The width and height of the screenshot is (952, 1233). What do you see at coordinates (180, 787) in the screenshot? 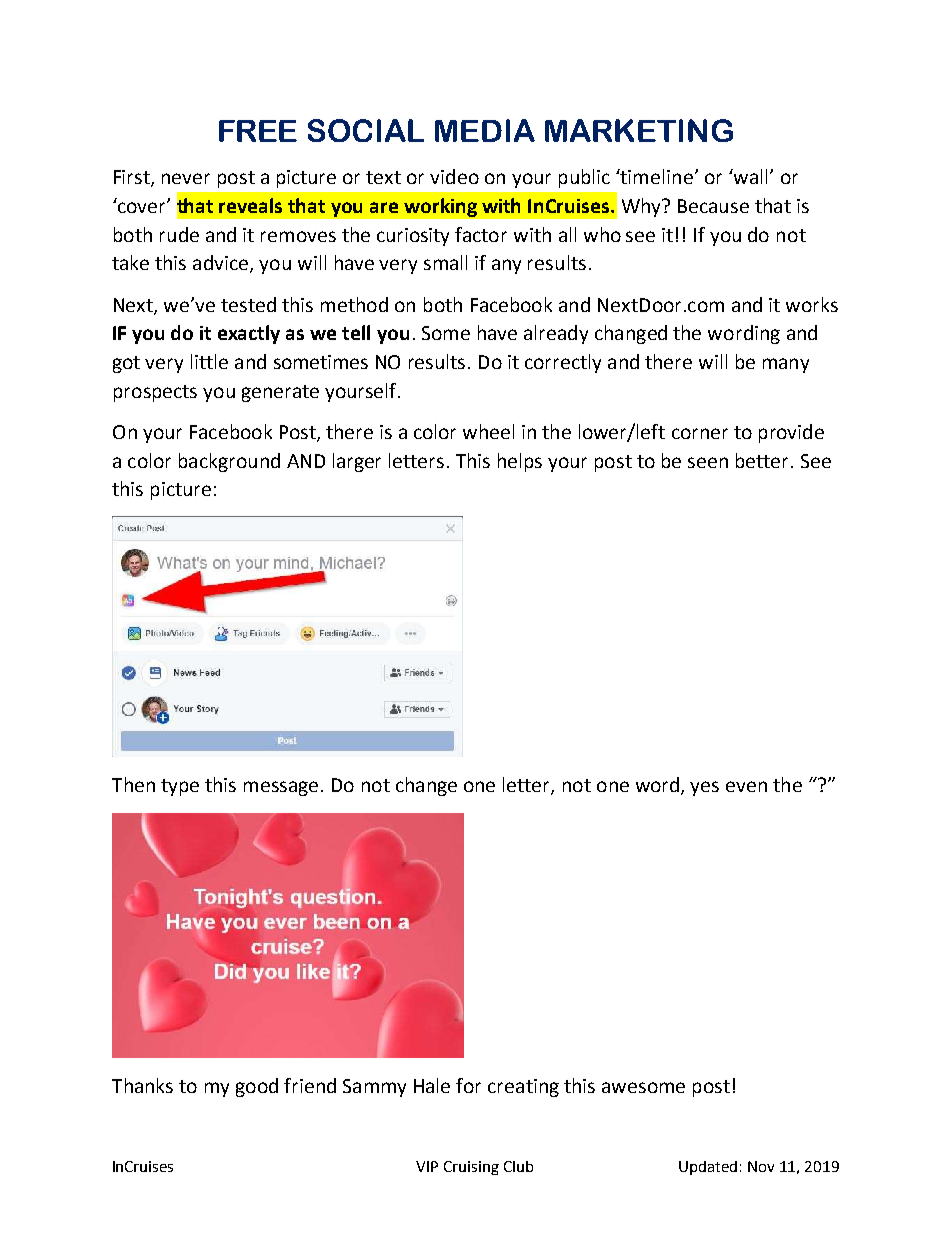
I see `type` at bounding box center [180, 787].
